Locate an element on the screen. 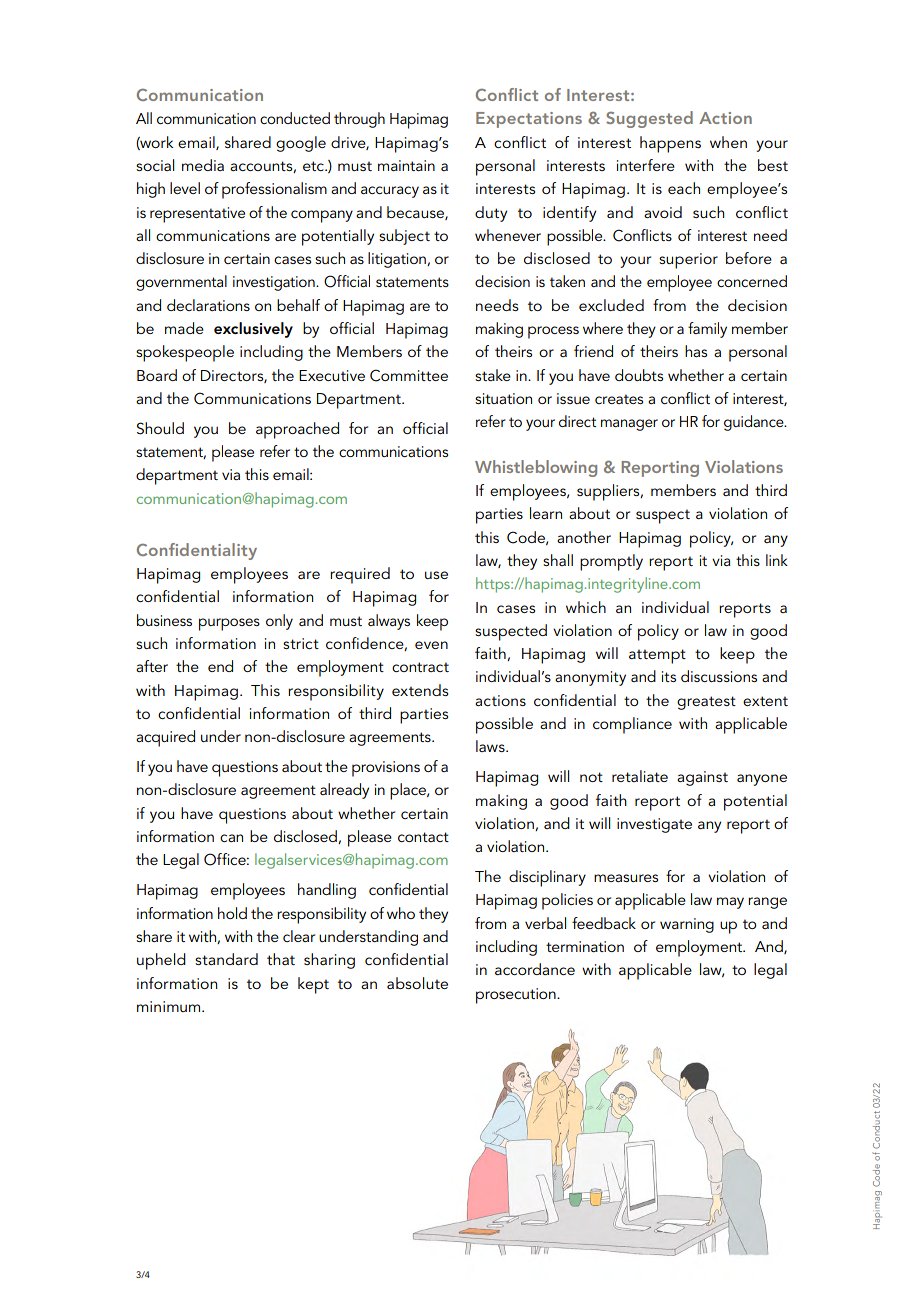  purposes is located at coordinates (229, 624).
